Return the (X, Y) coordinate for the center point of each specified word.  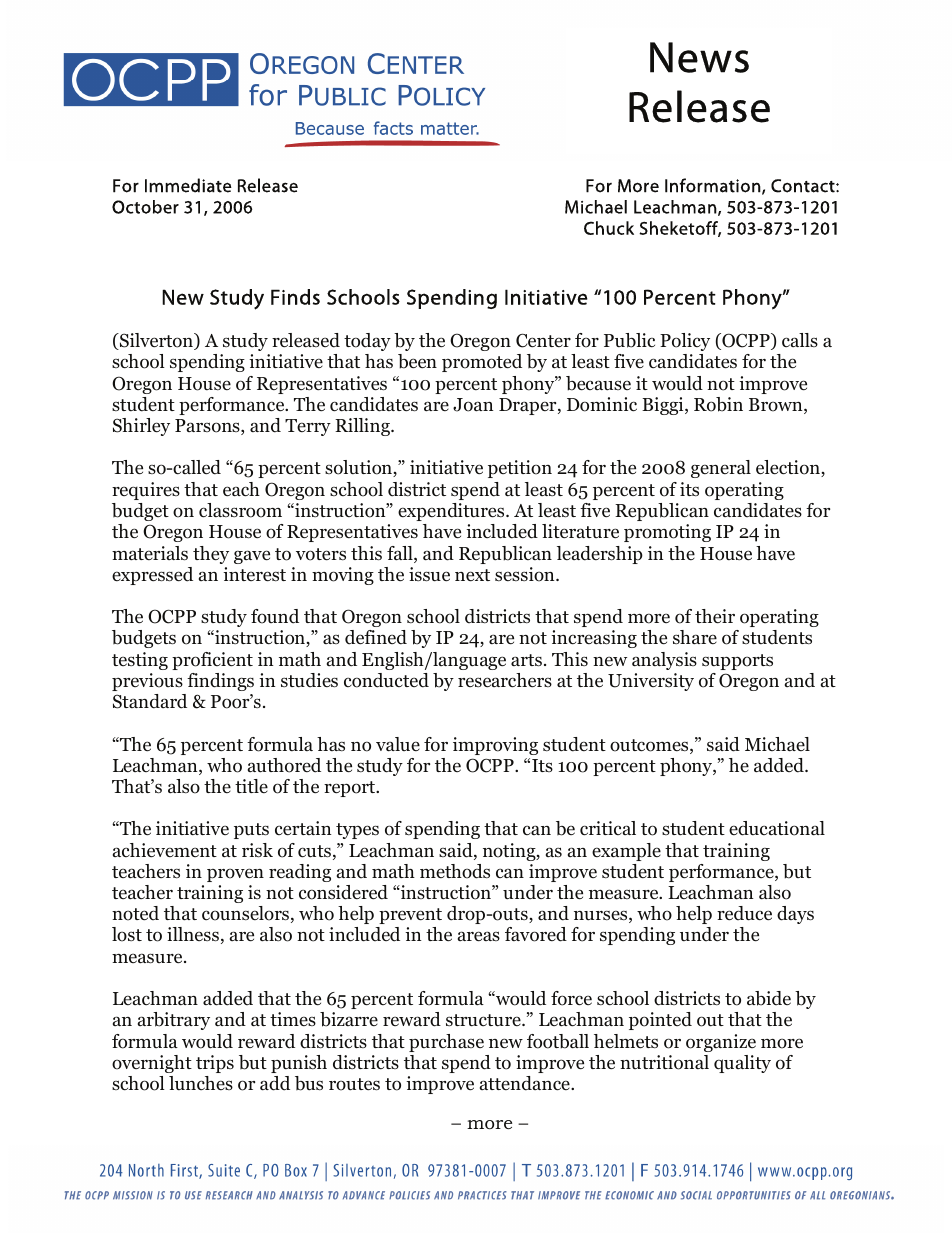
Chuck (609, 228)
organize (721, 1043)
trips (215, 1064)
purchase (446, 1043)
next (472, 575)
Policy (685, 342)
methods (455, 871)
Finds (295, 297)
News (699, 57)
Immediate (188, 185)
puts (251, 831)
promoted (482, 363)
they (211, 555)
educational (777, 828)
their (715, 616)
